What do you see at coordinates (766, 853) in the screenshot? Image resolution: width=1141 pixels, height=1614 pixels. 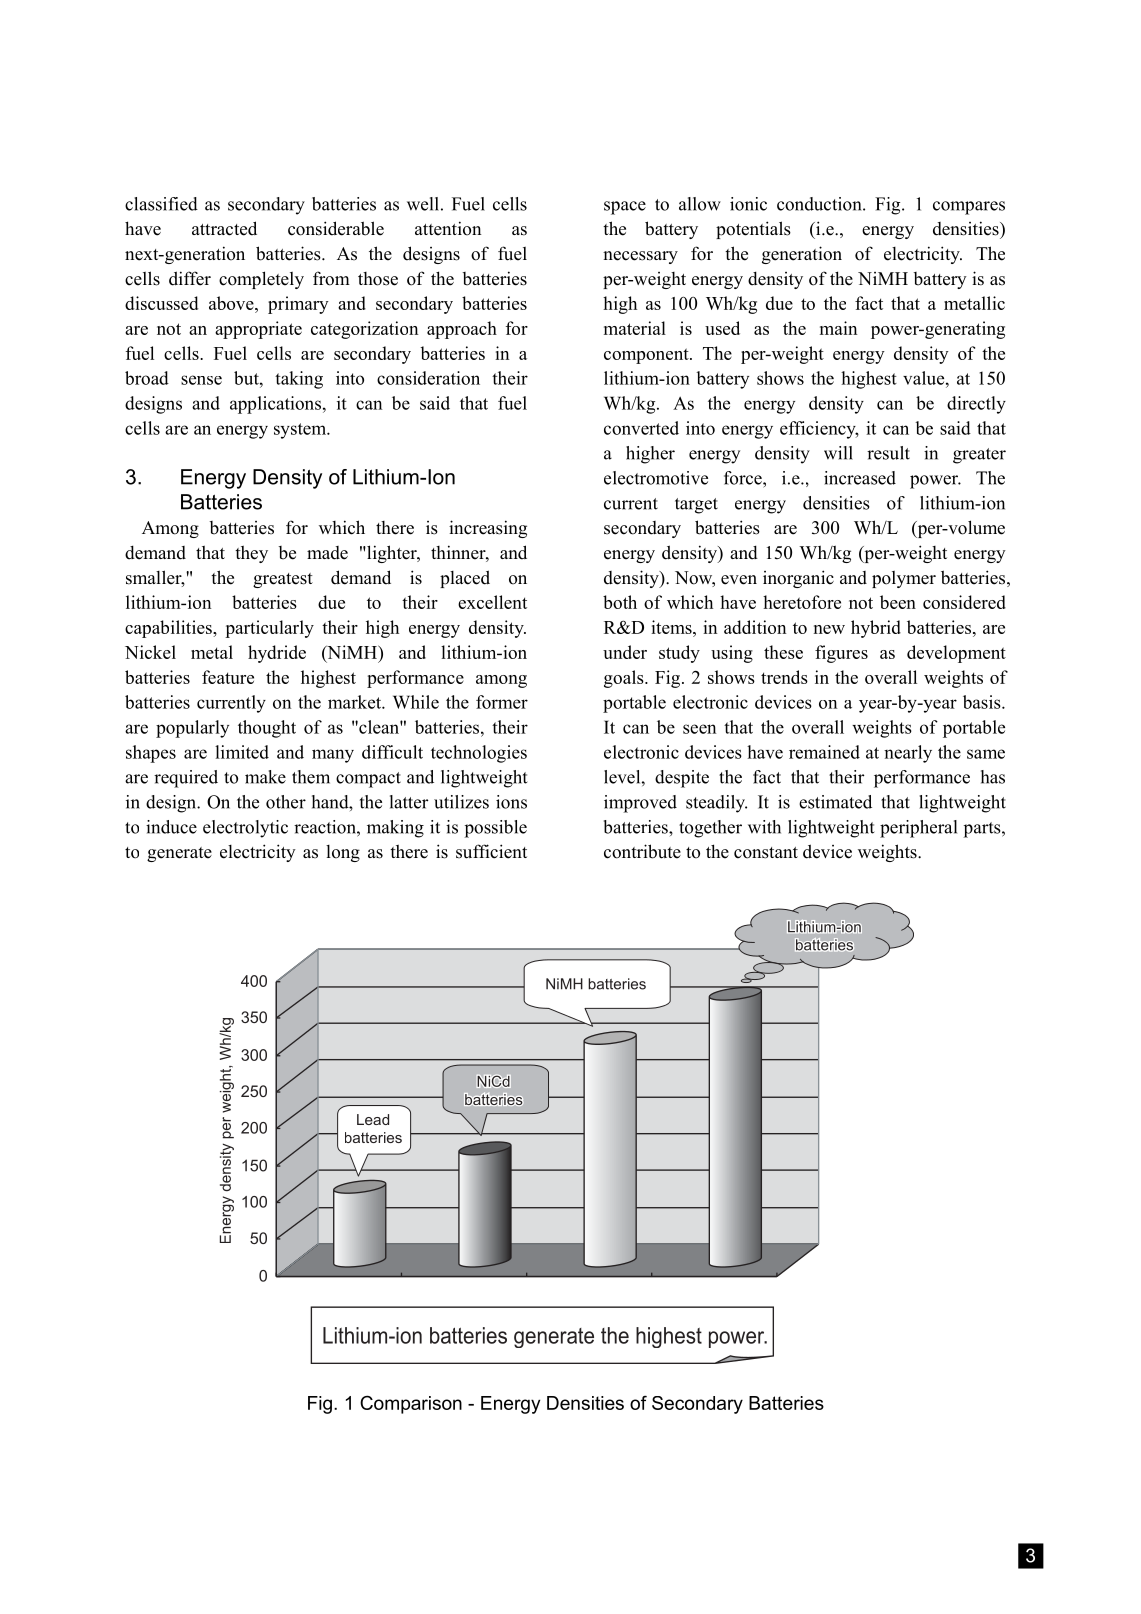 I see `constant` at bounding box center [766, 853].
